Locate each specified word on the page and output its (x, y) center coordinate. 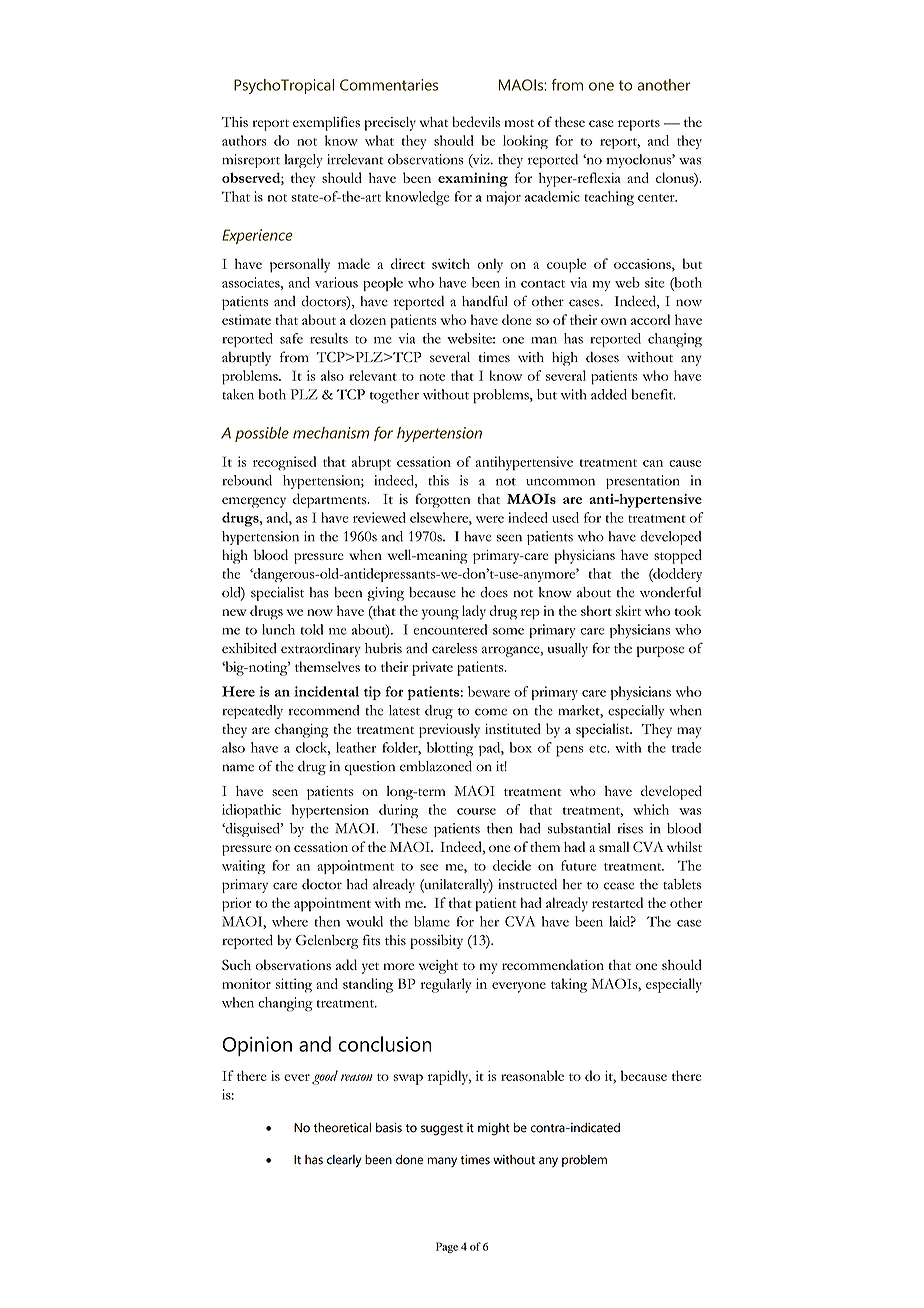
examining (473, 179)
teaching (609, 198)
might (494, 1129)
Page (447, 1247)
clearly (344, 1161)
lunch (278, 629)
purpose (660, 651)
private (432, 668)
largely (304, 161)
